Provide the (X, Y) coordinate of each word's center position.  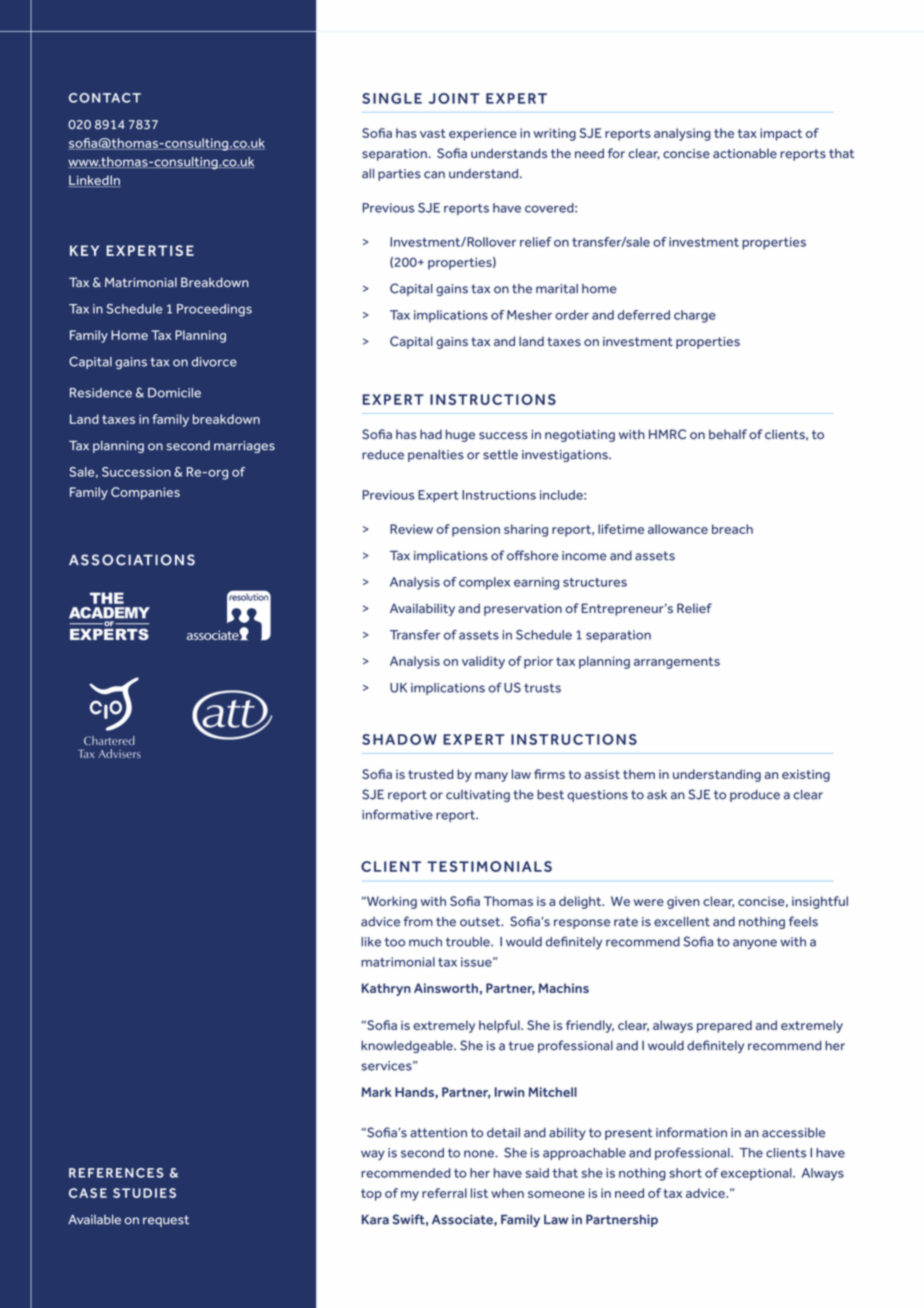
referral (444, 1193)
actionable (745, 153)
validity (483, 662)
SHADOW (399, 739)
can (434, 175)
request (166, 1221)
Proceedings (214, 310)
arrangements (677, 663)
